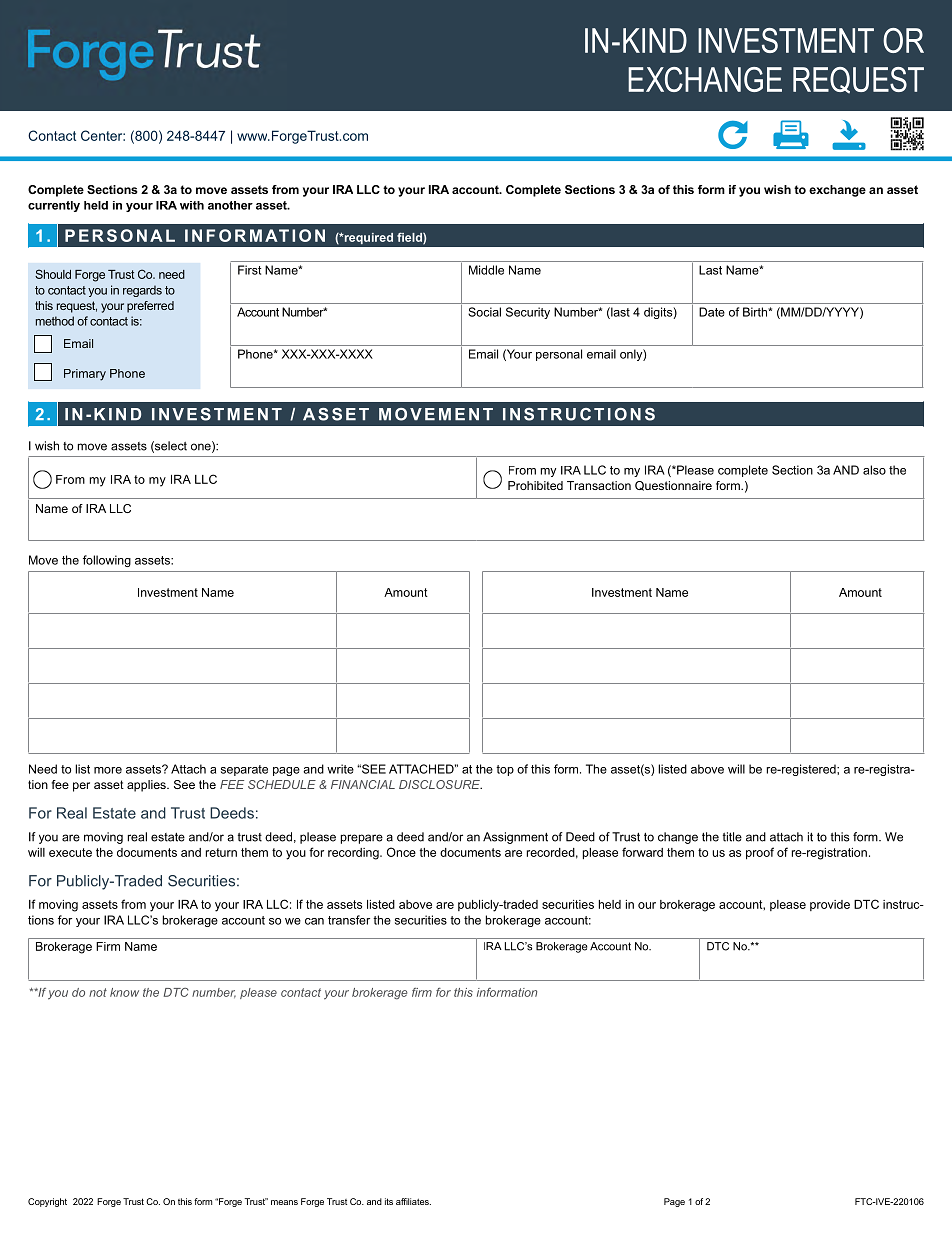 This screenshot has width=952, height=1233. I want to click on provide, so click(830, 905).
